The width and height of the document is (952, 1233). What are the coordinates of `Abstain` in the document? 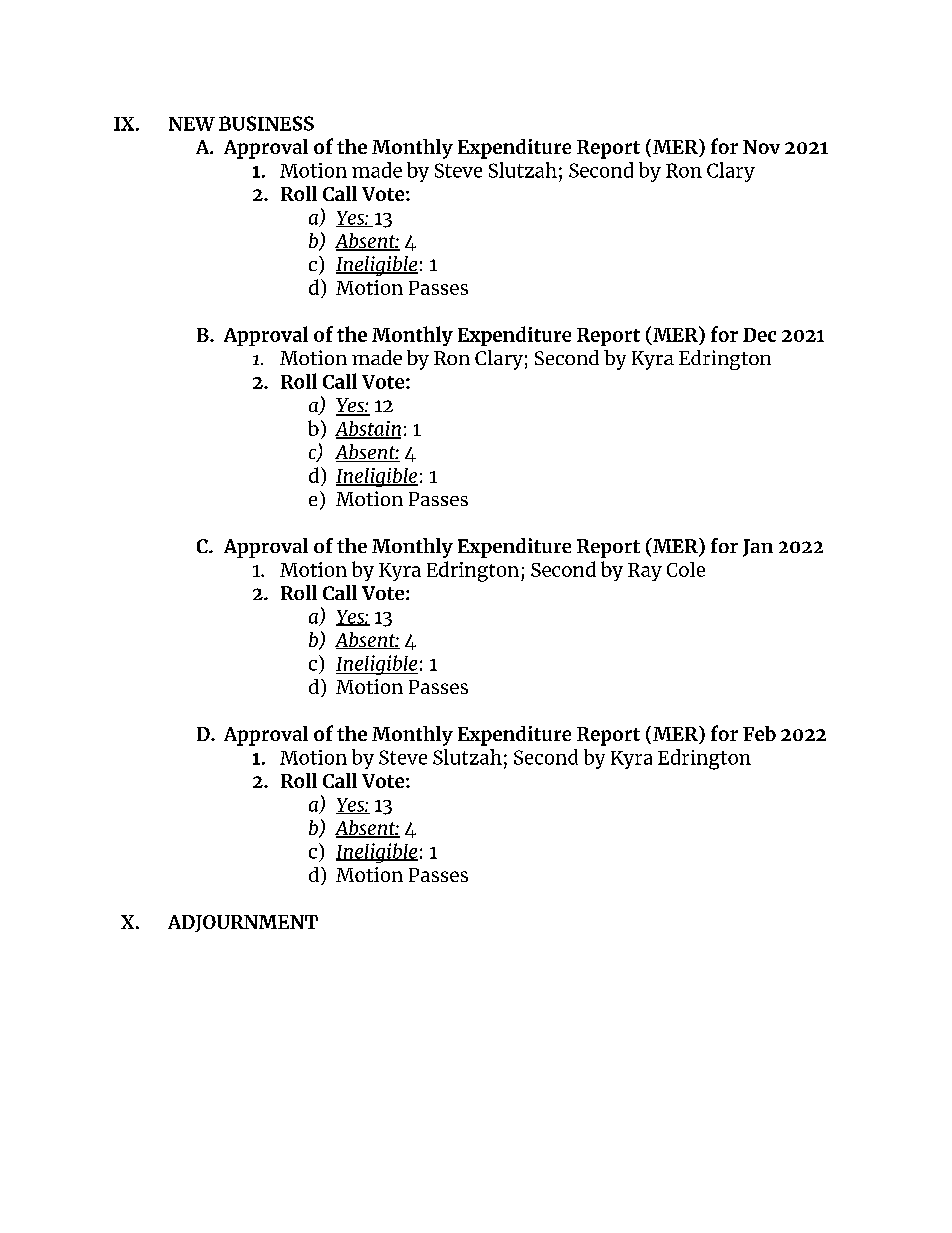 It's located at (368, 429).
